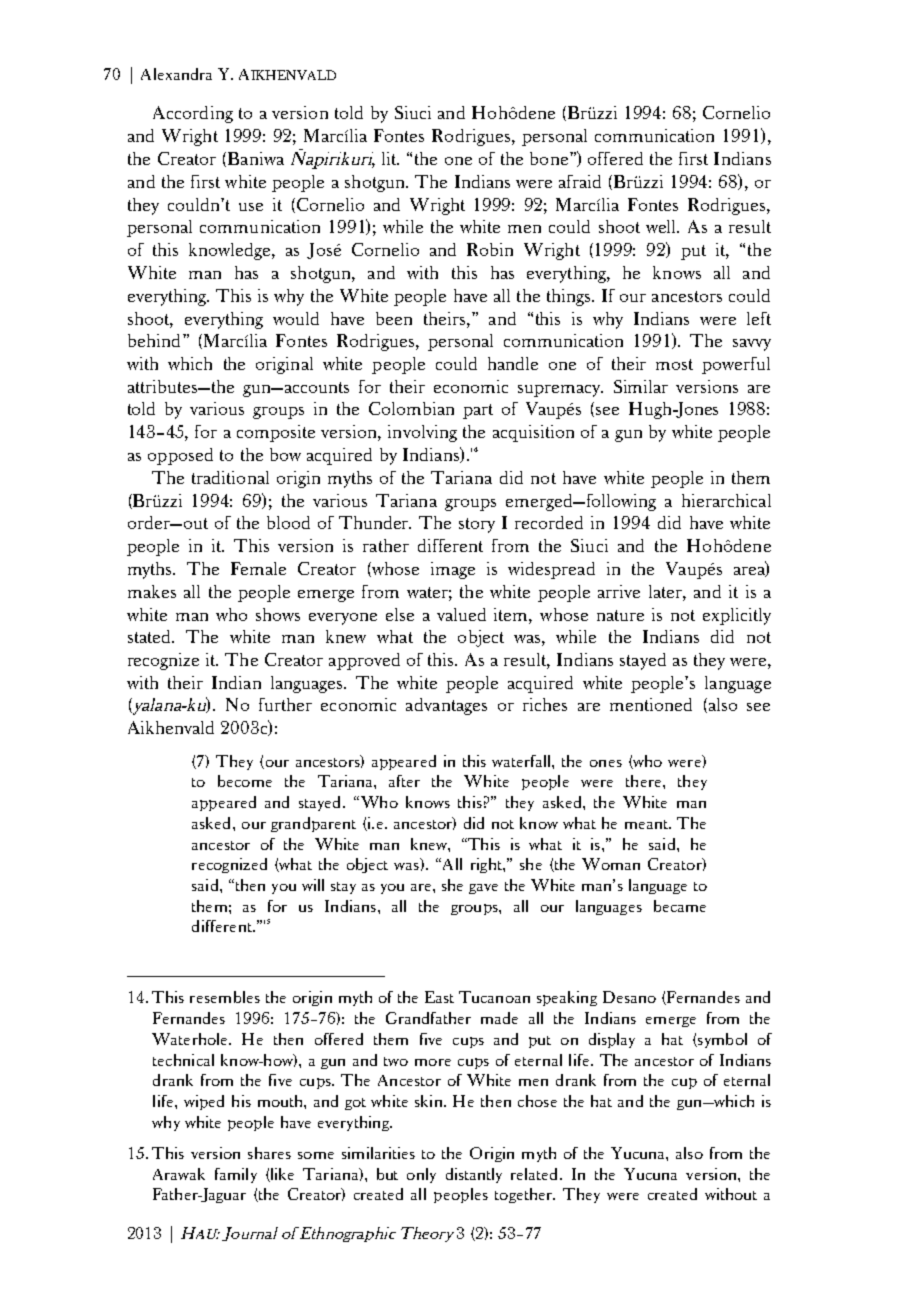 Image resolution: width=924 pixels, height=1307 pixels. Describe the element at coordinates (390, 158) in the document. I see `lit` at that location.
